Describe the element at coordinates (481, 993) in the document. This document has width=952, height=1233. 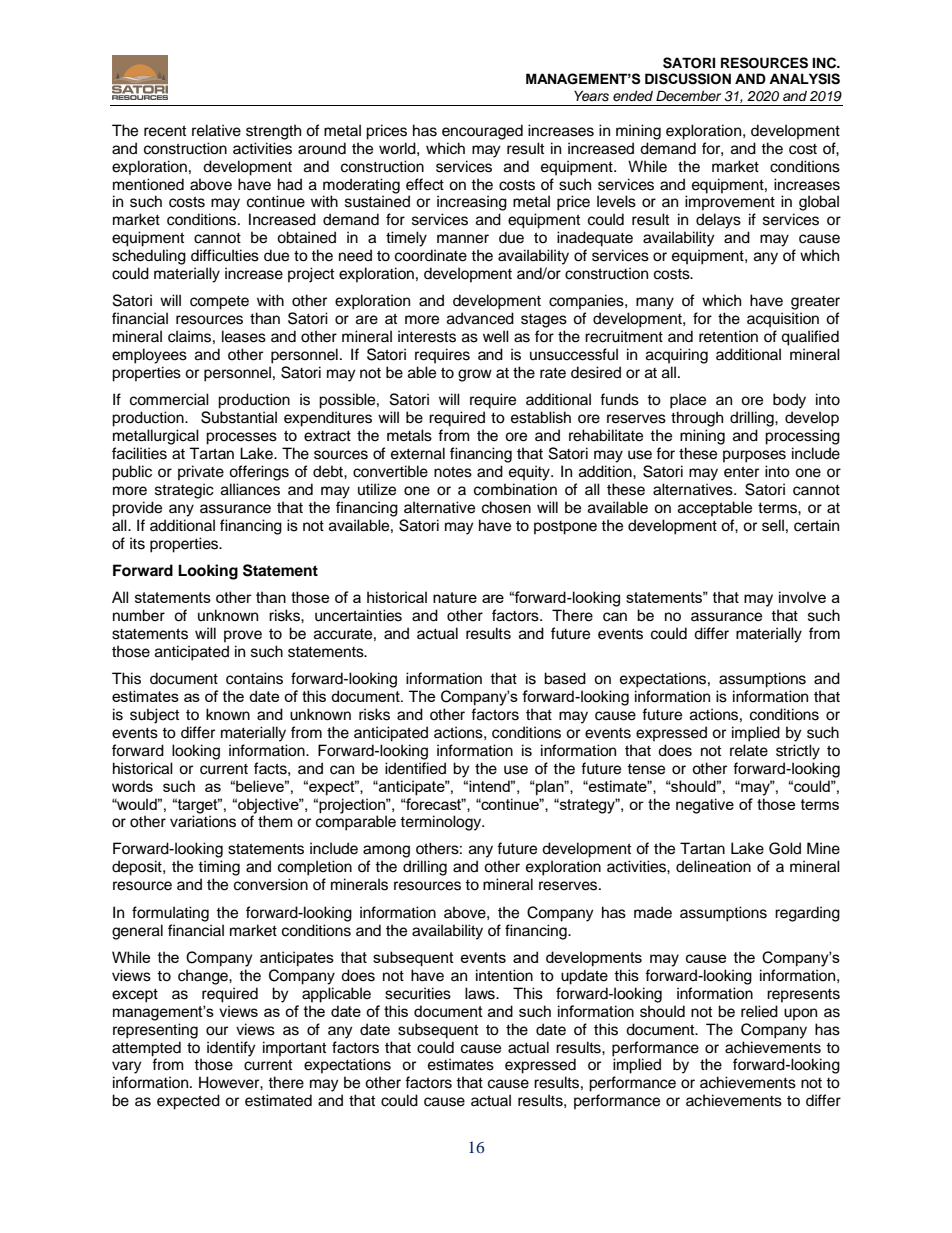
I see `laws` at that location.
